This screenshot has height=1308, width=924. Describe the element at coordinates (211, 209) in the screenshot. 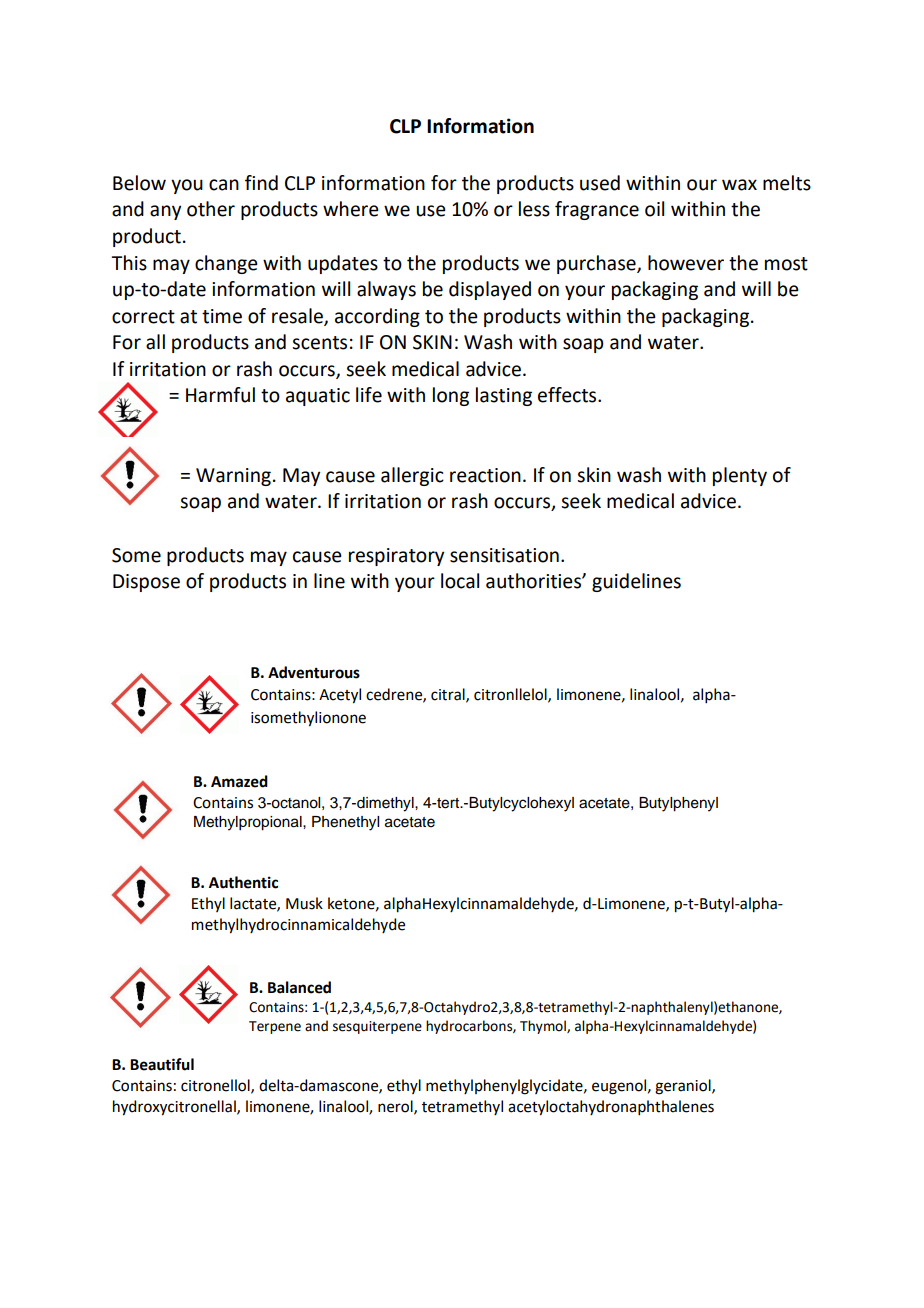

I see `other` at that location.
